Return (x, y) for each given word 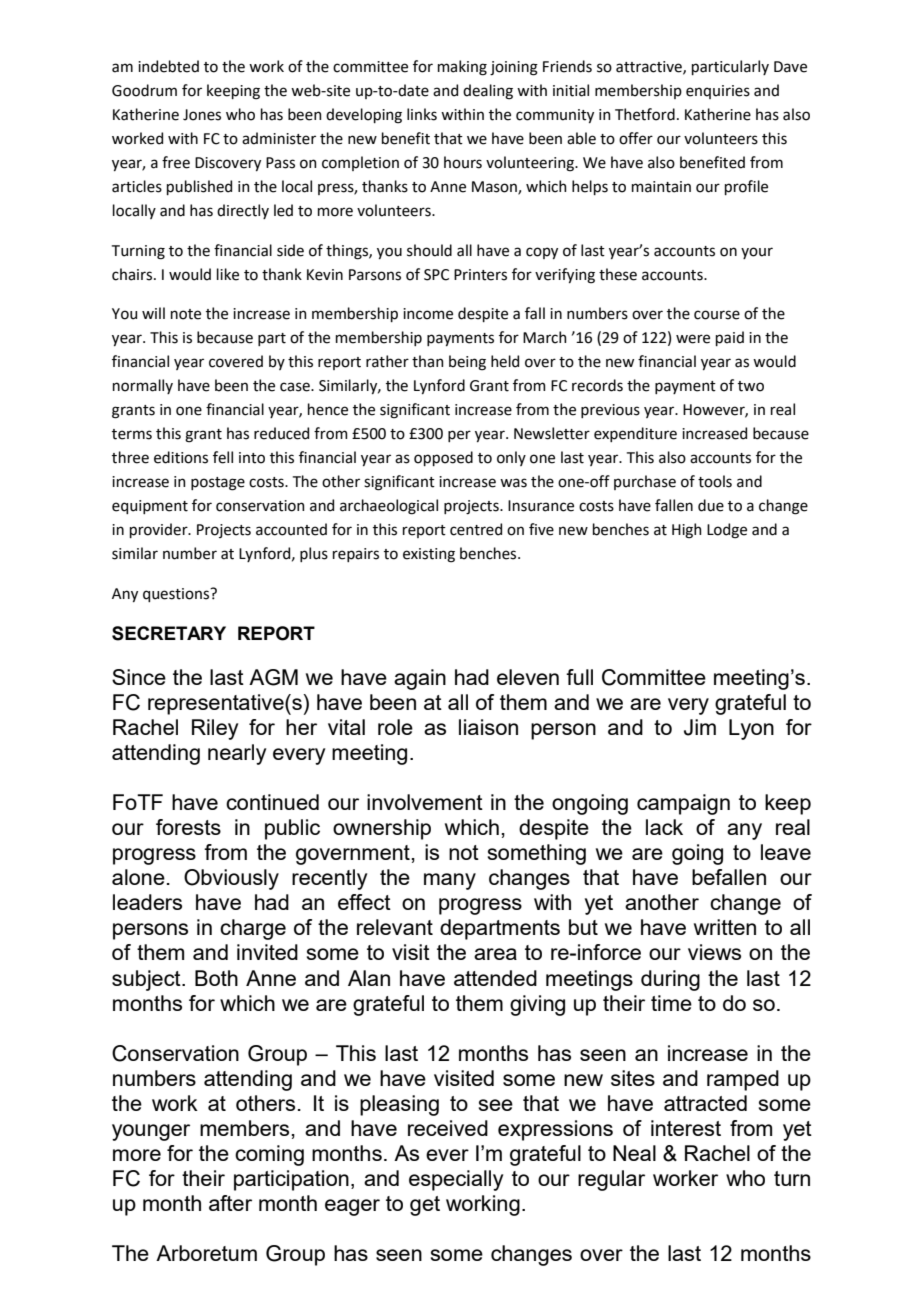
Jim (700, 727)
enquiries (718, 92)
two (751, 386)
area (495, 954)
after (230, 1203)
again (420, 679)
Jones (202, 115)
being (467, 363)
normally (143, 386)
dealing (488, 92)
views (714, 952)
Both (216, 978)
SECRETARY (169, 633)
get (425, 1206)
